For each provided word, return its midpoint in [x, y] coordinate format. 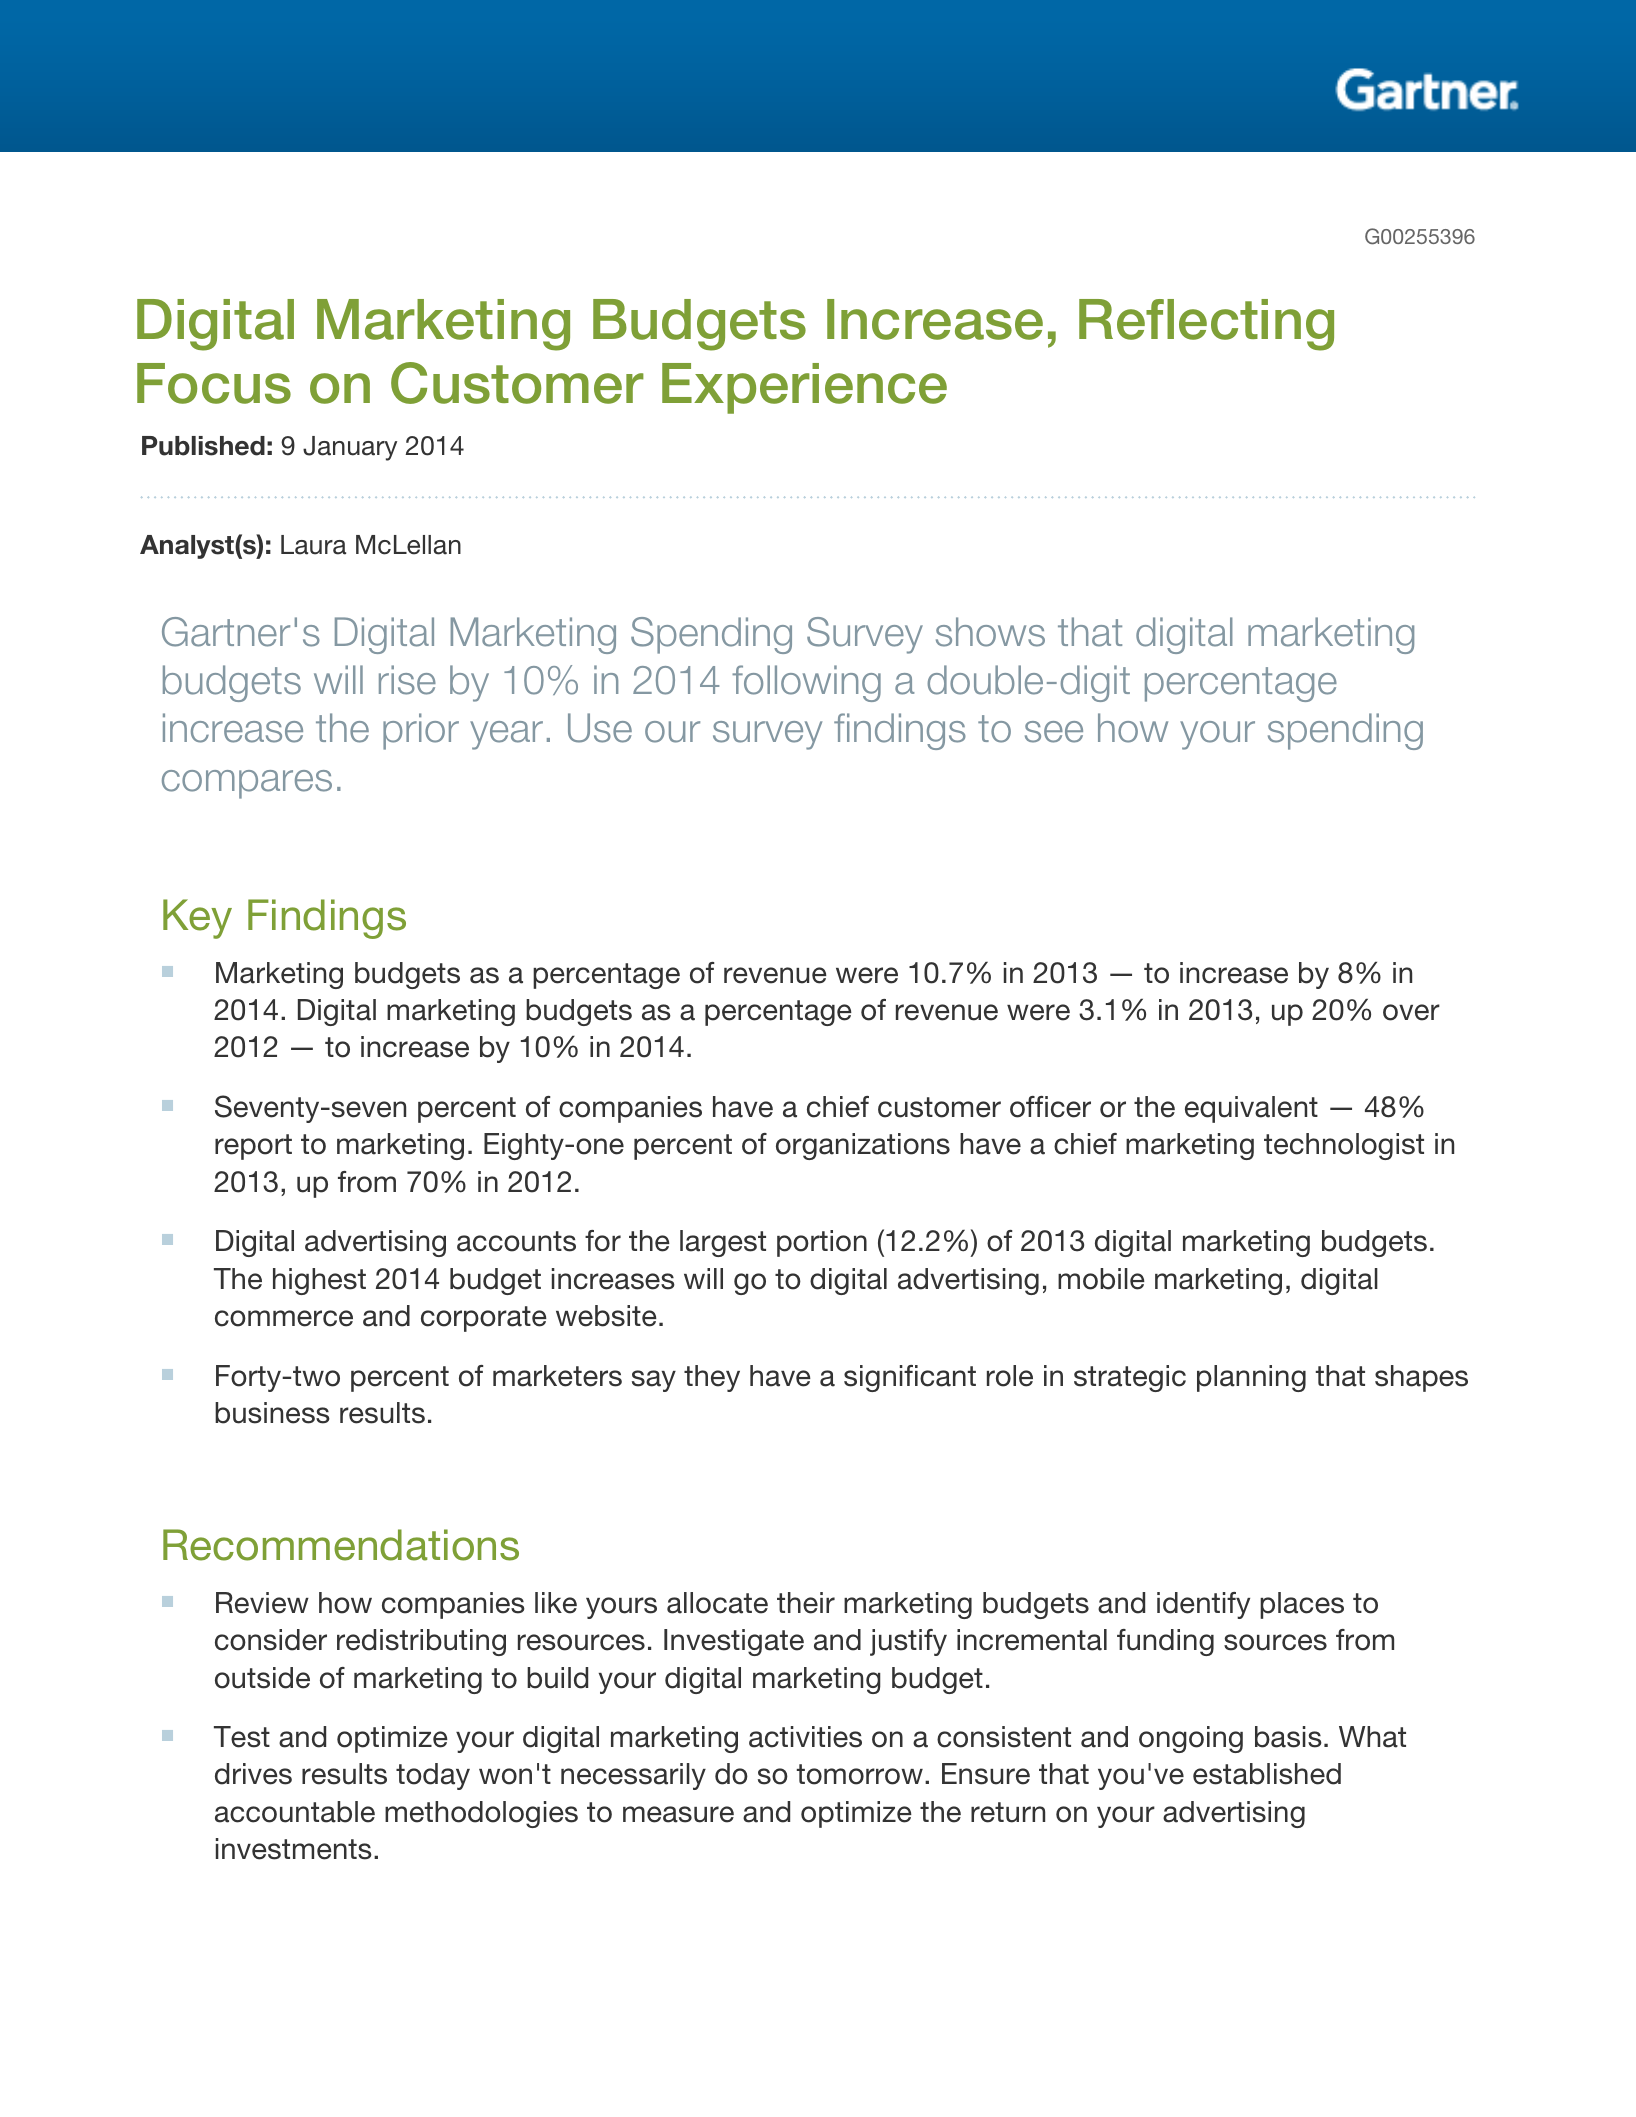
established [1267, 1774]
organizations [863, 1146]
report [253, 1147]
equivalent [1251, 1109]
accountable [295, 1812]
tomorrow [860, 1774]
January [350, 448]
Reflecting [1206, 325]
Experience [804, 388]
